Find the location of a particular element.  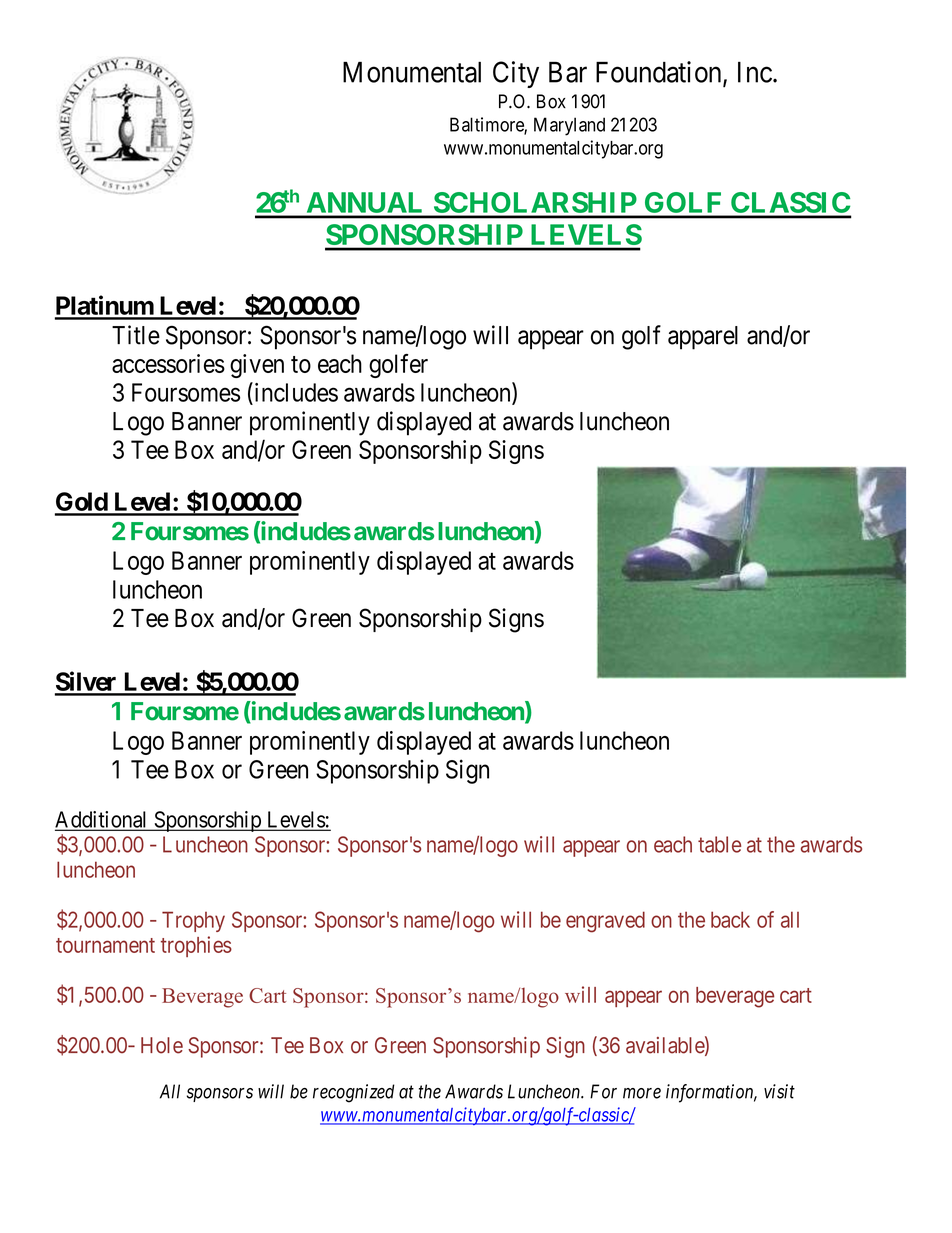

recognized is located at coordinates (354, 1093).
